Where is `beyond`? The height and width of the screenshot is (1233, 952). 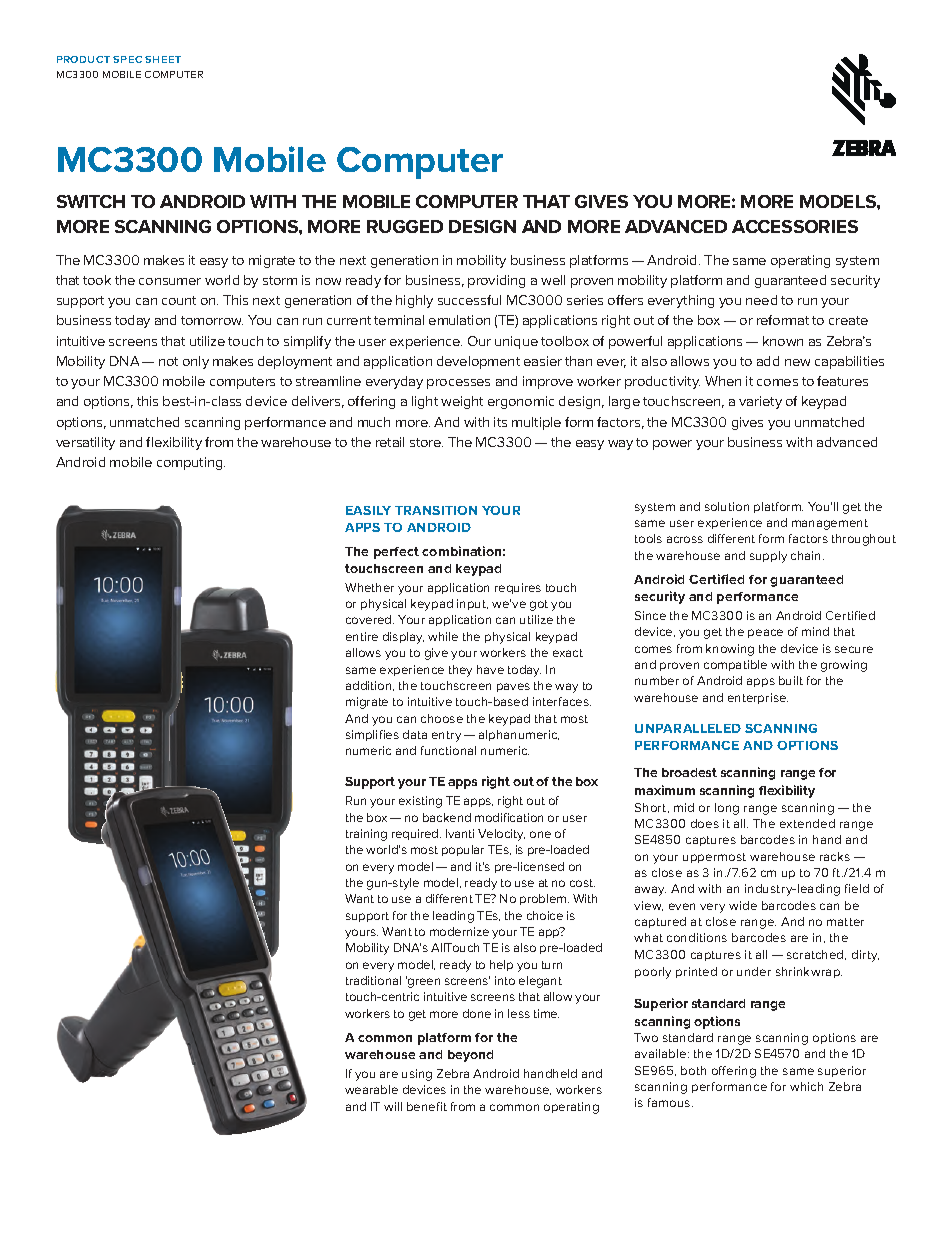 beyond is located at coordinates (470, 1056).
